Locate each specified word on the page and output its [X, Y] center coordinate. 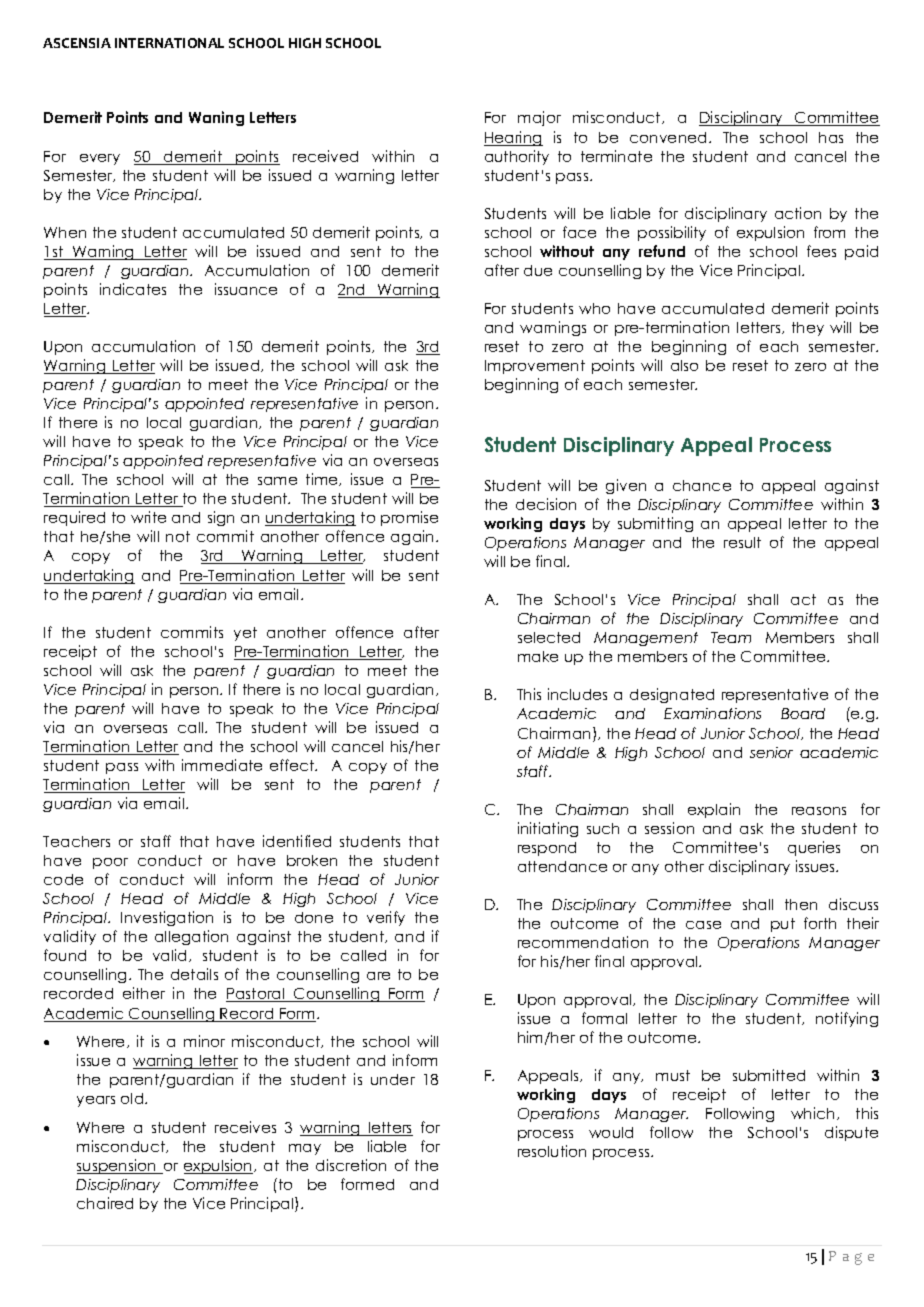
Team [731, 637]
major [539, 118]
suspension [117, 1166]
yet [245, 634]
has [831, 137]
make [538, 656]
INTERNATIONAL [169, 43]
